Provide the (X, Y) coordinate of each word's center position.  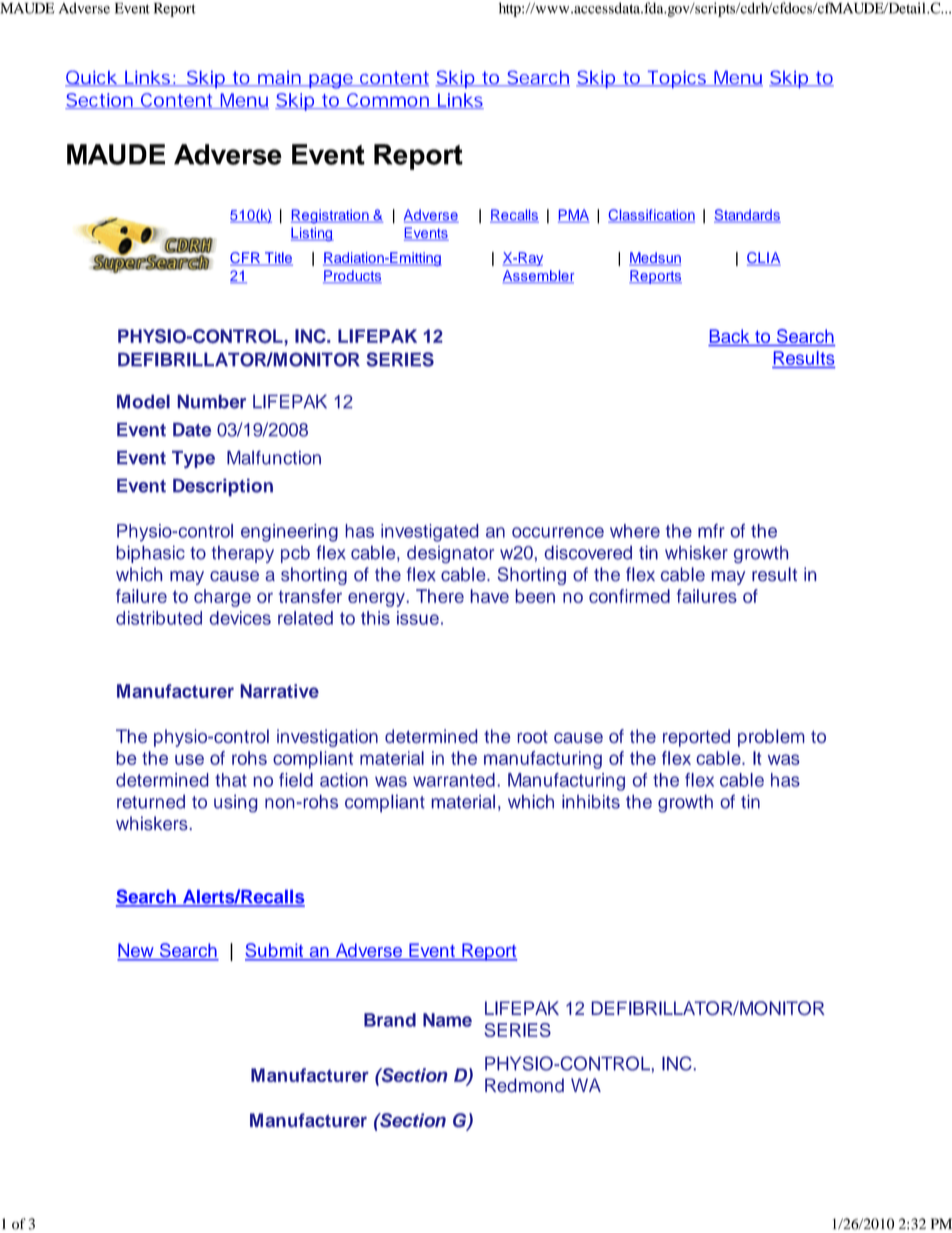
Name (447, 1020)
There (440, 596)
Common (387, 101)
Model (143, 401)
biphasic (151, 554)
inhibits (591, 802)
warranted (454, 780)
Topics (676, 79)
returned (151, 802)
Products (352, 277)
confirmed (629, 596)
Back (730, 337)
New (136, 951)
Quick (91, 78)
